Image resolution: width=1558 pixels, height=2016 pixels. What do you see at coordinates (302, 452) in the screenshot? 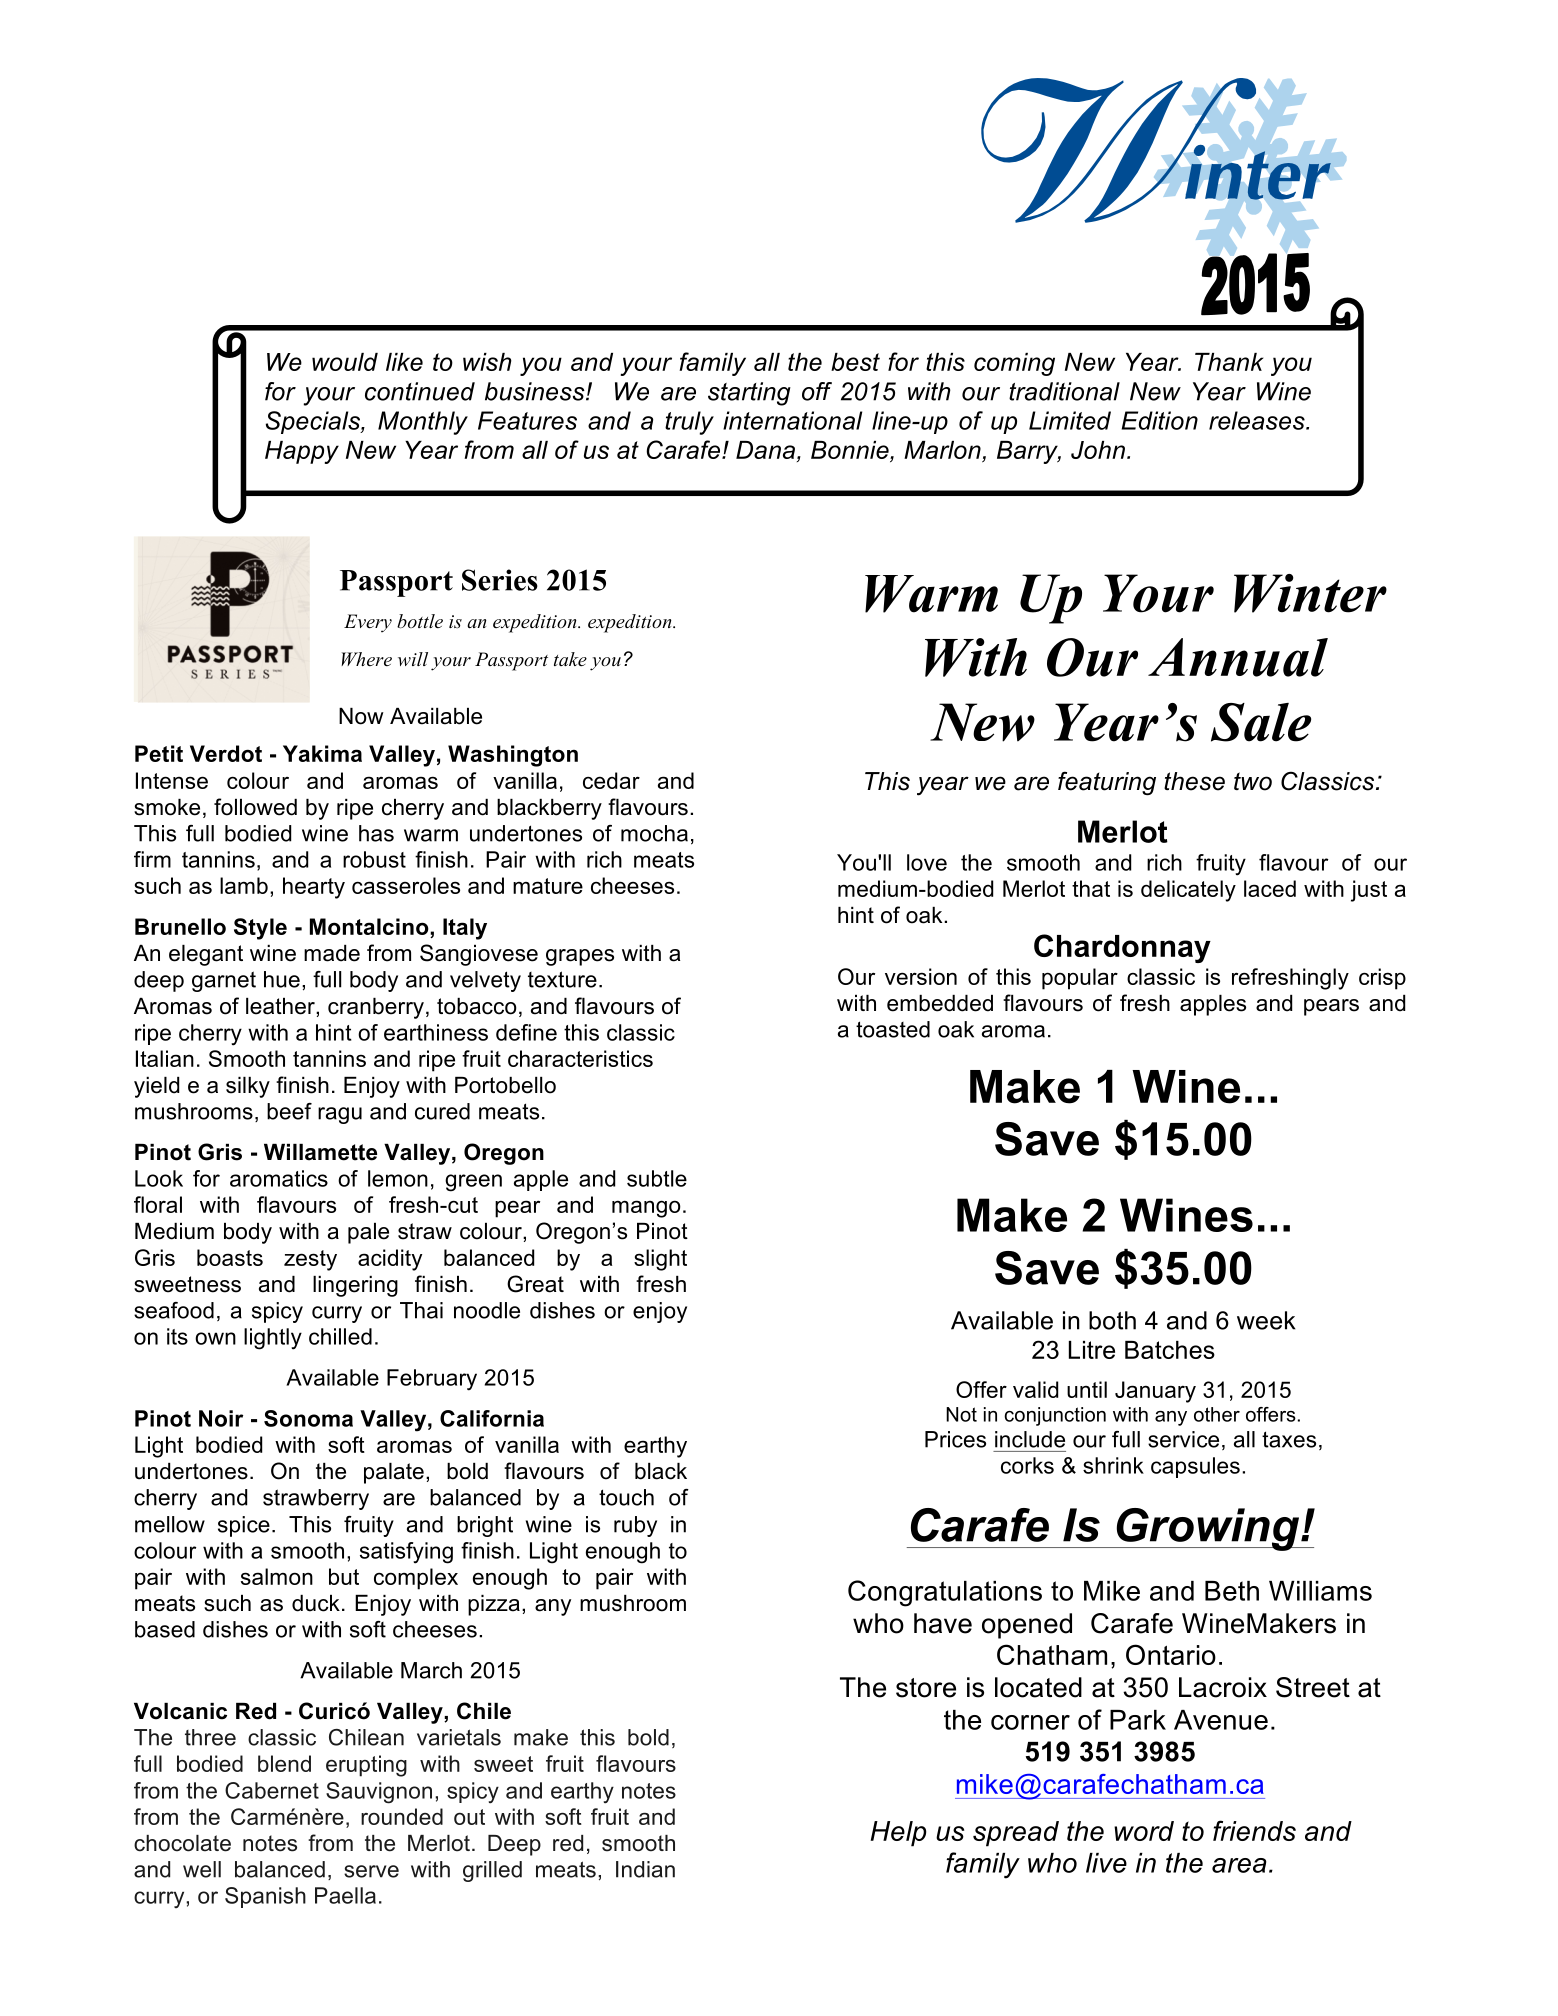
I see `Happy` at bounding box center [302, 452].
